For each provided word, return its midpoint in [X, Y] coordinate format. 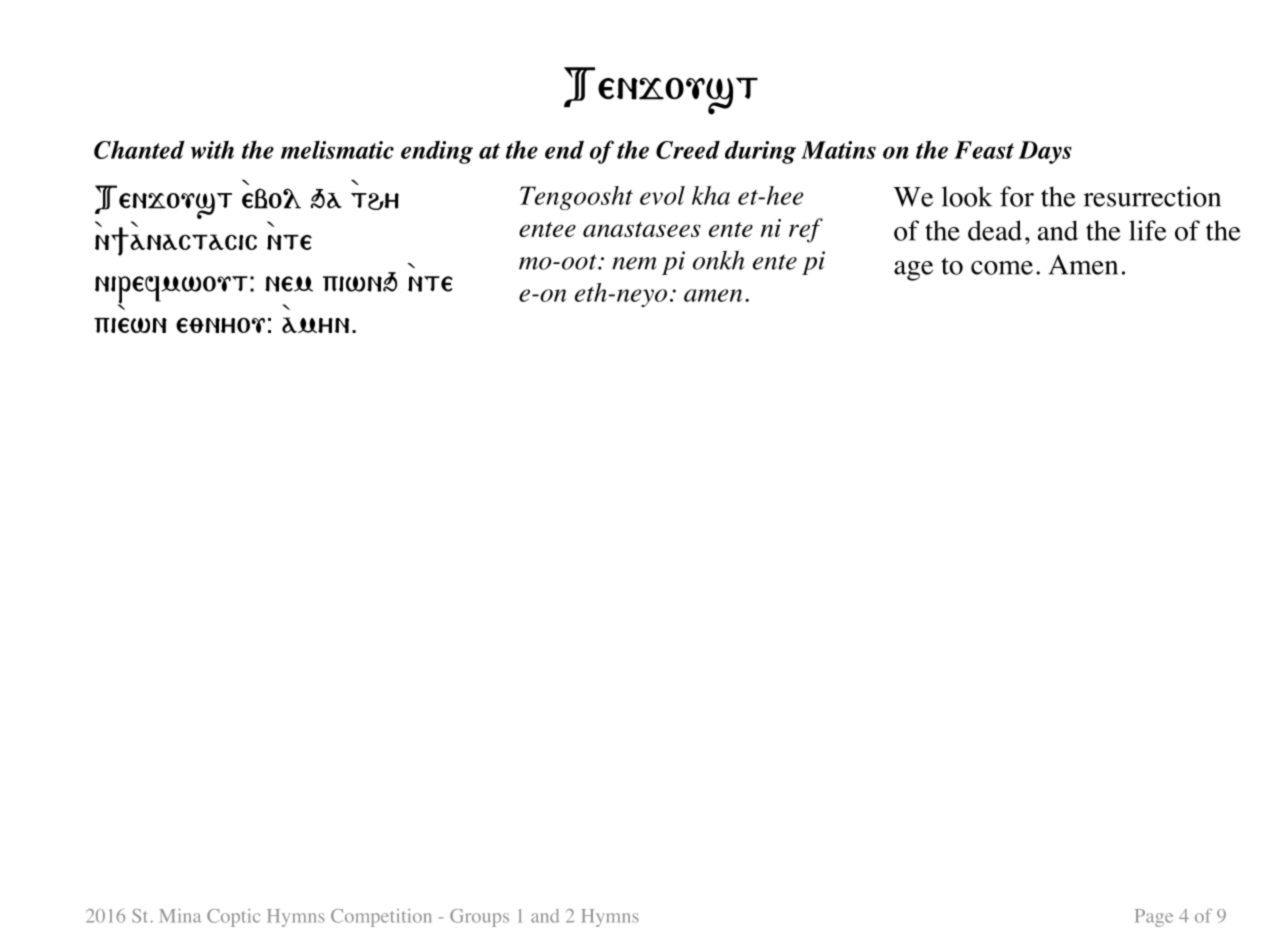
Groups [479, 918]
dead [995, 230]
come [1002, 268]
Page [1154, 918]
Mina [180, 916]
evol [662, 195]
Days [1045, 152]
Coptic [233, 918]
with [212, 149]
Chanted [139, 149]
